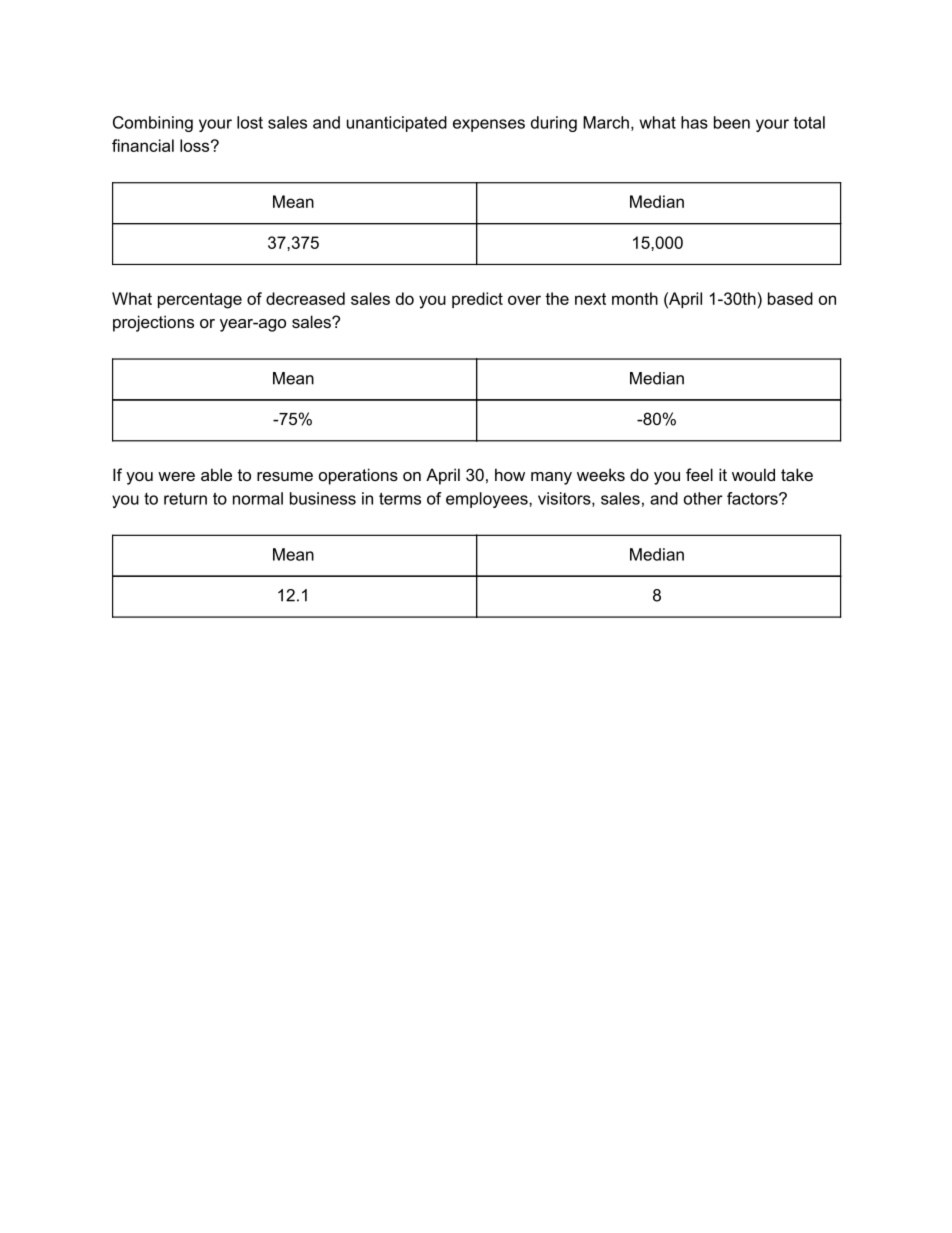 The width and height of the document is (952, 1233). What do you see at coordinates (524, 300) in the document?
I see `over` at bounding box center [524, 300].
